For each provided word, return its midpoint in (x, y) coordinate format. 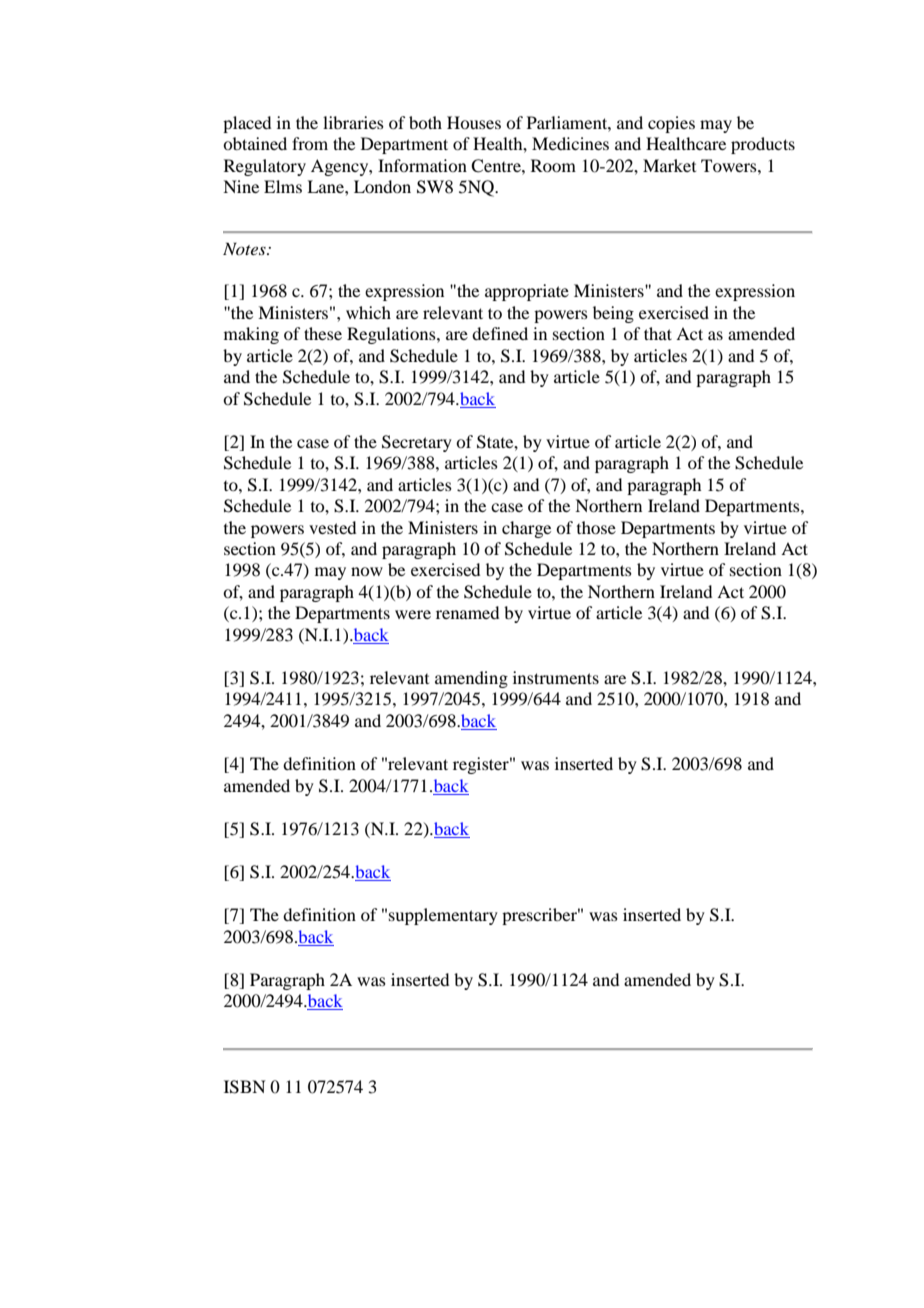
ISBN (245, 1087)
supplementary (443, 916)
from (310, 143)
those (596, 527)
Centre (497, 166)
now (367, 571)
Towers (730, 165)
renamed (467, 612)
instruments (556, 677)
